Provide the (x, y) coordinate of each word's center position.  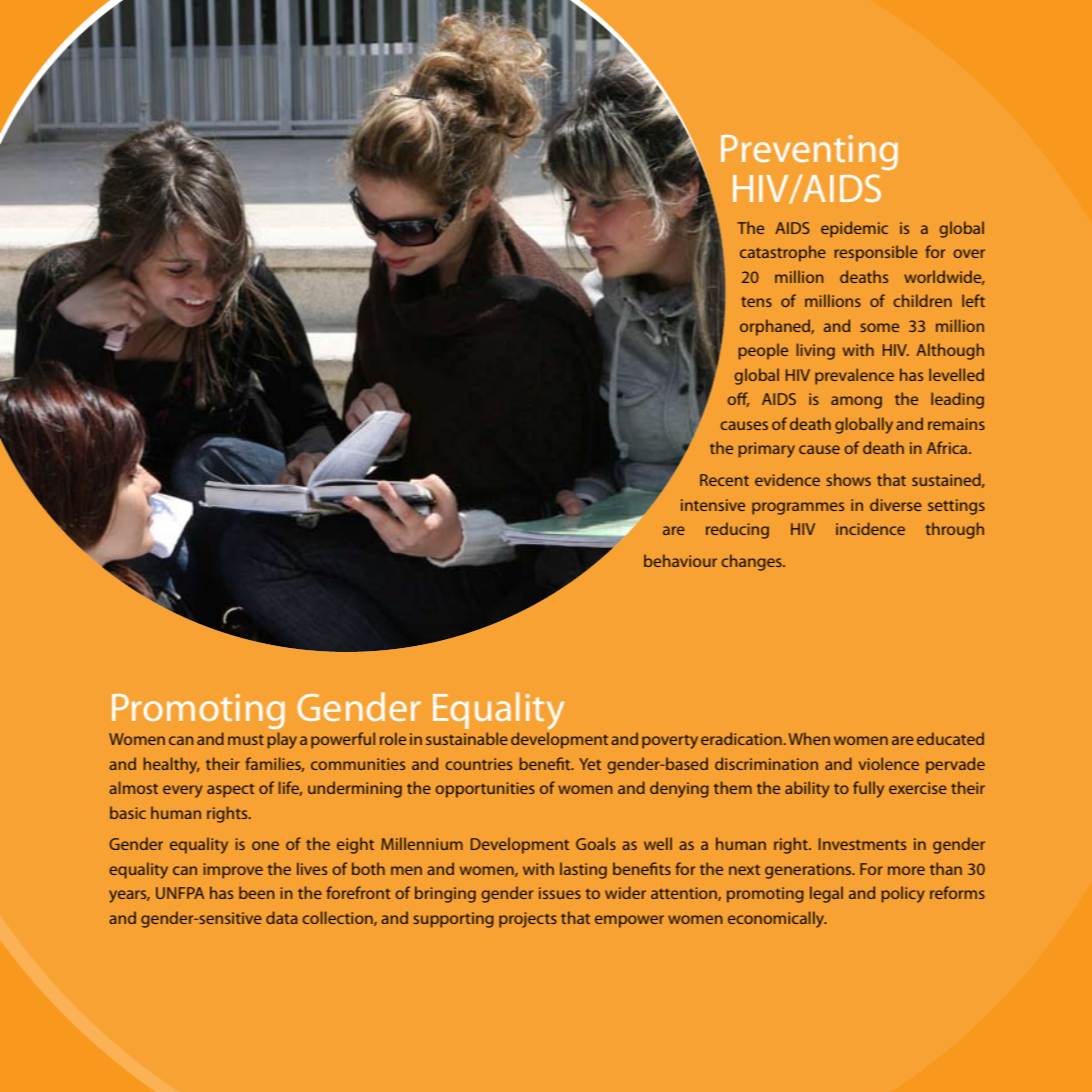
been (256, 892)
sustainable (467, 738)
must (246, 740)
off (738, 399)
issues (560, 893)
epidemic (854, 229)
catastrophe (783, 253)
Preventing (809, 152)
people (763, 351)
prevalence (854, 376)
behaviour (680, 560)
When (809, 738)
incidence (870, 528)
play (282, 740)
